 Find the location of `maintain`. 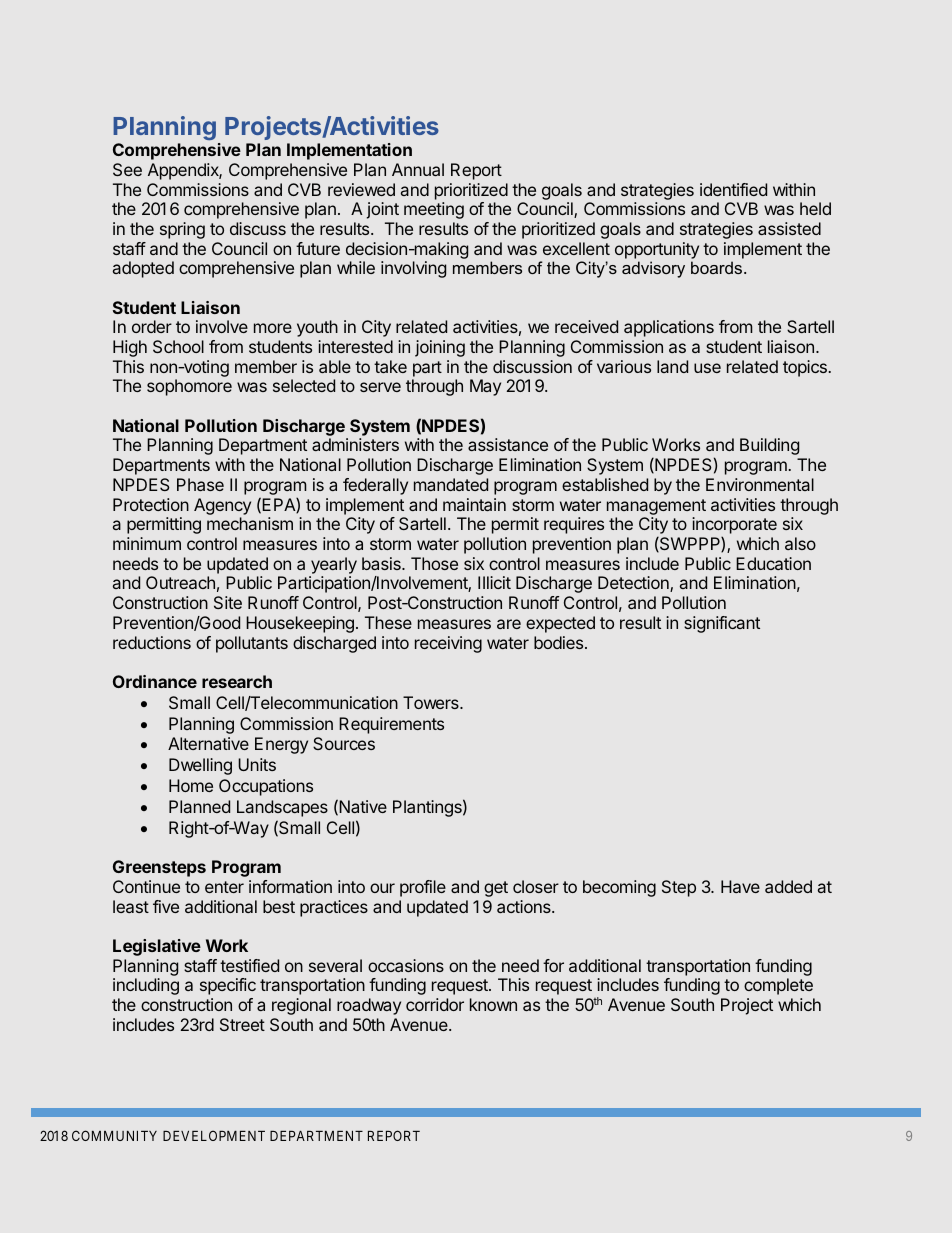

maintain is located at coordinates (474, 504).
